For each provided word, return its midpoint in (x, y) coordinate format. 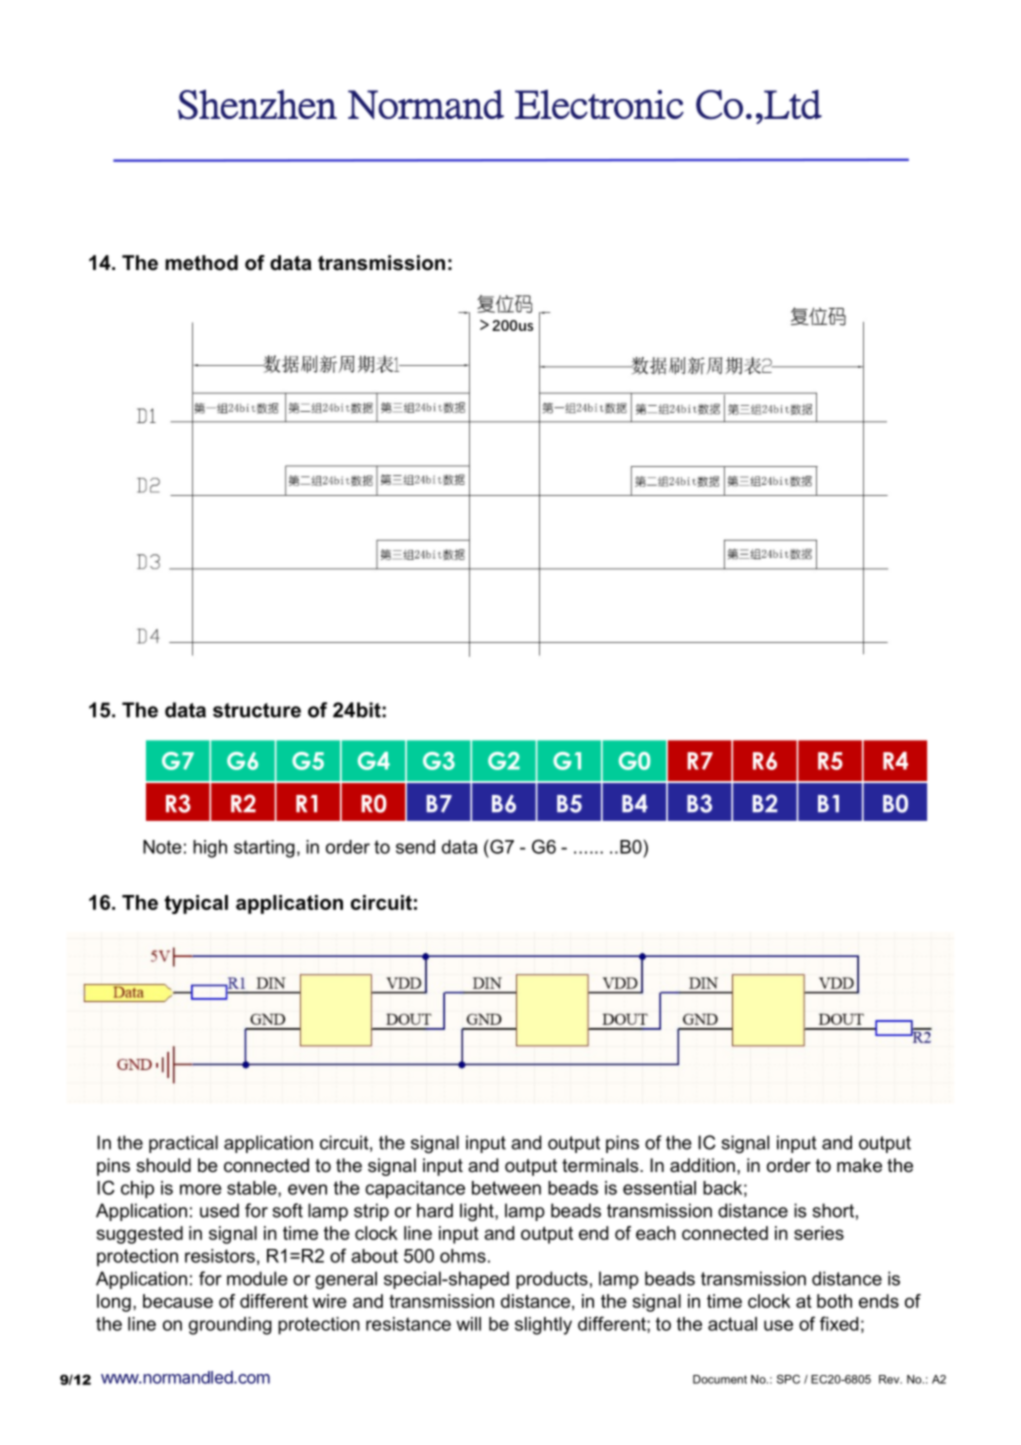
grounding (230, 1326)
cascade (834, 638)
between (506, 1188)
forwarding (602, 642)
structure (257, 710)
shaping (764, 642)
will (469, 1324)
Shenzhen (257, 104)
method (201, 263)
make (859, 1165)
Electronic (599, 104)
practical (183, 1144)
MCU (369, 642)
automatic (689, 642)
